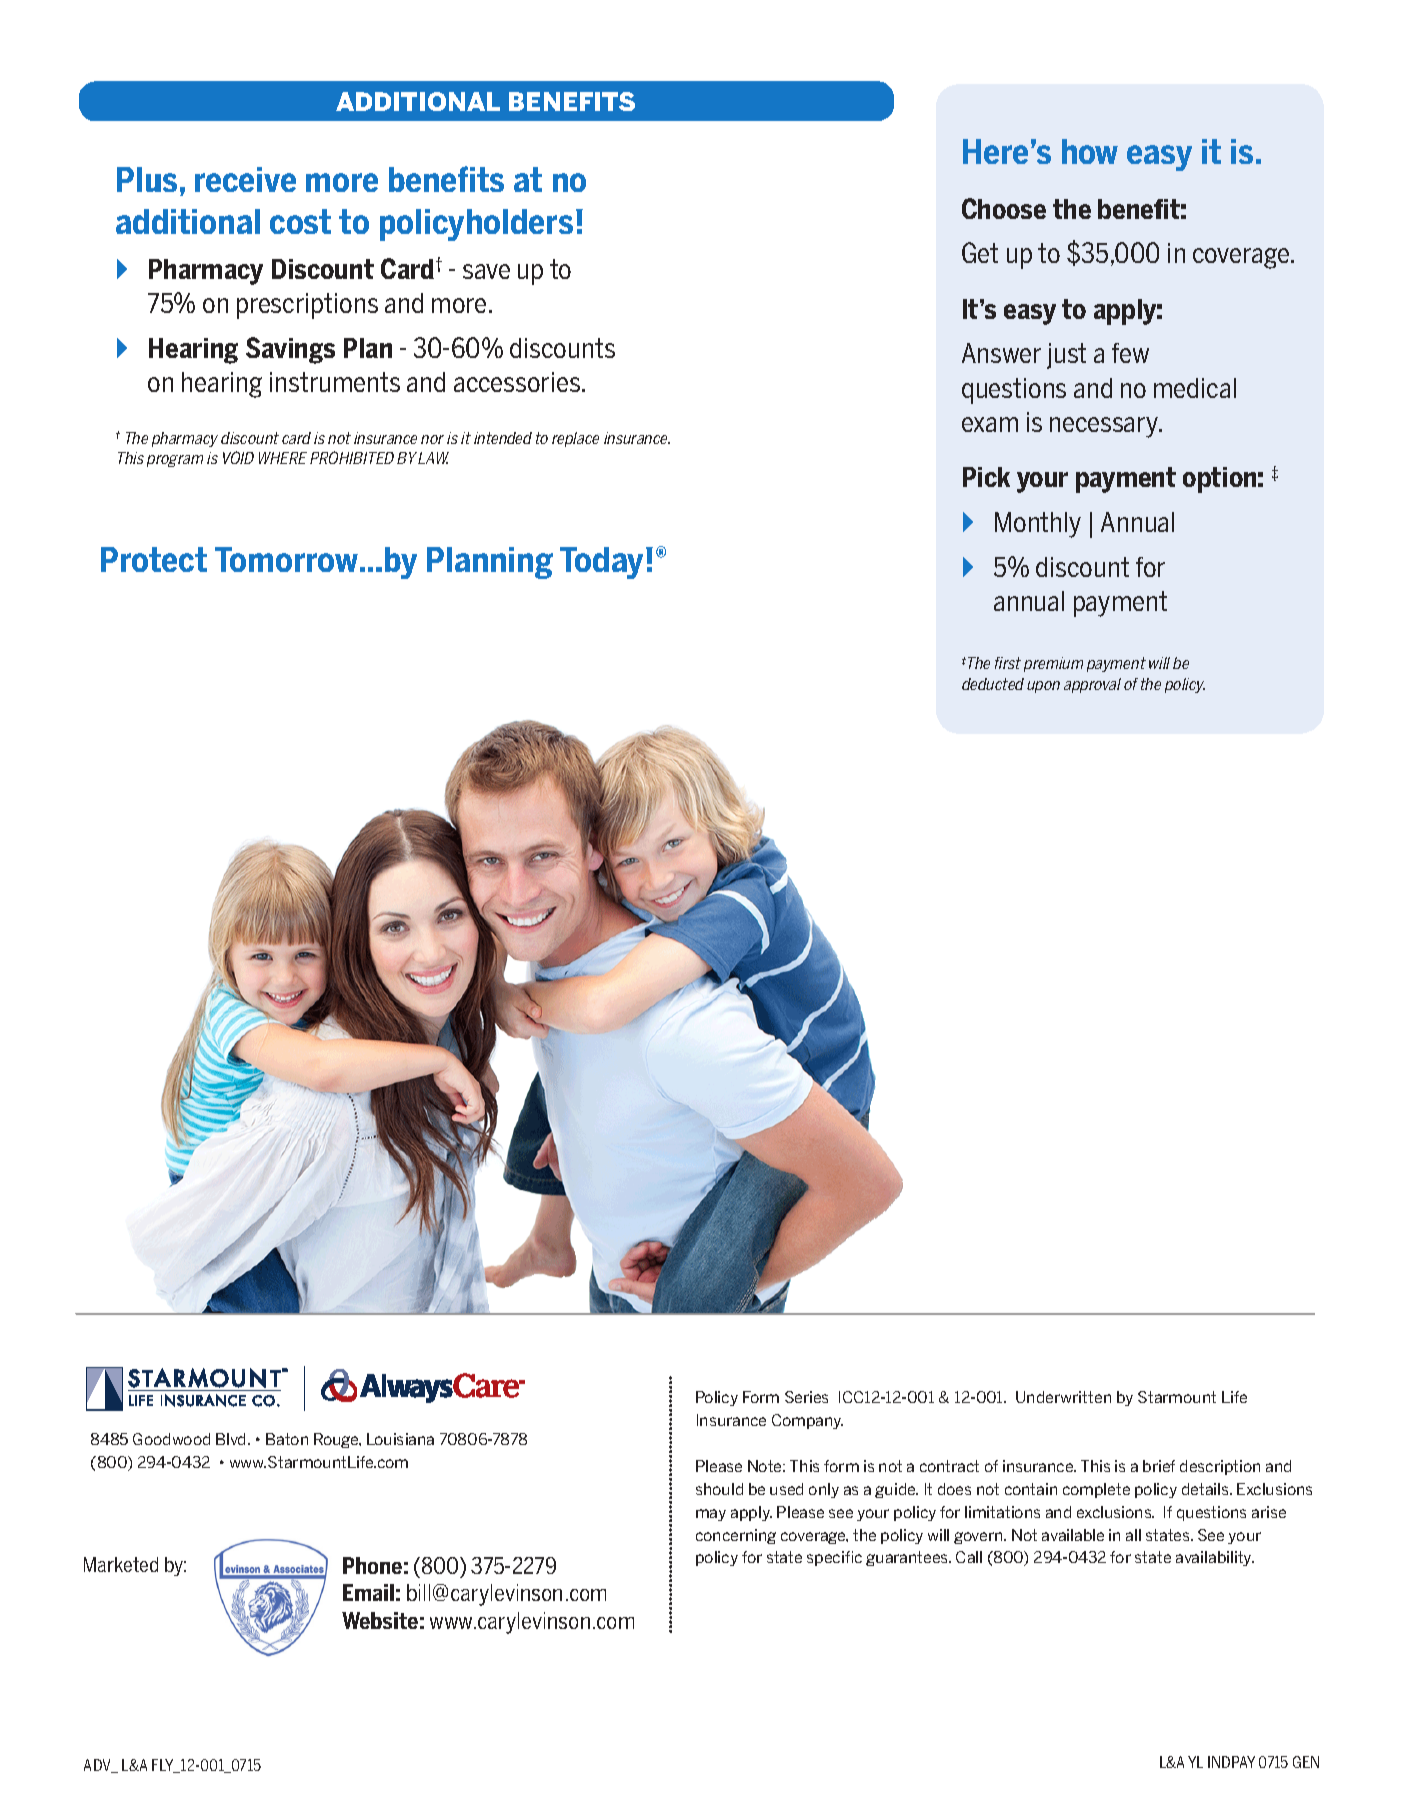 This screenshot has height=1817, width=1404. Describe the element at coordinates (287, 1439) in the screenshot. I see `Baton` at that location.
